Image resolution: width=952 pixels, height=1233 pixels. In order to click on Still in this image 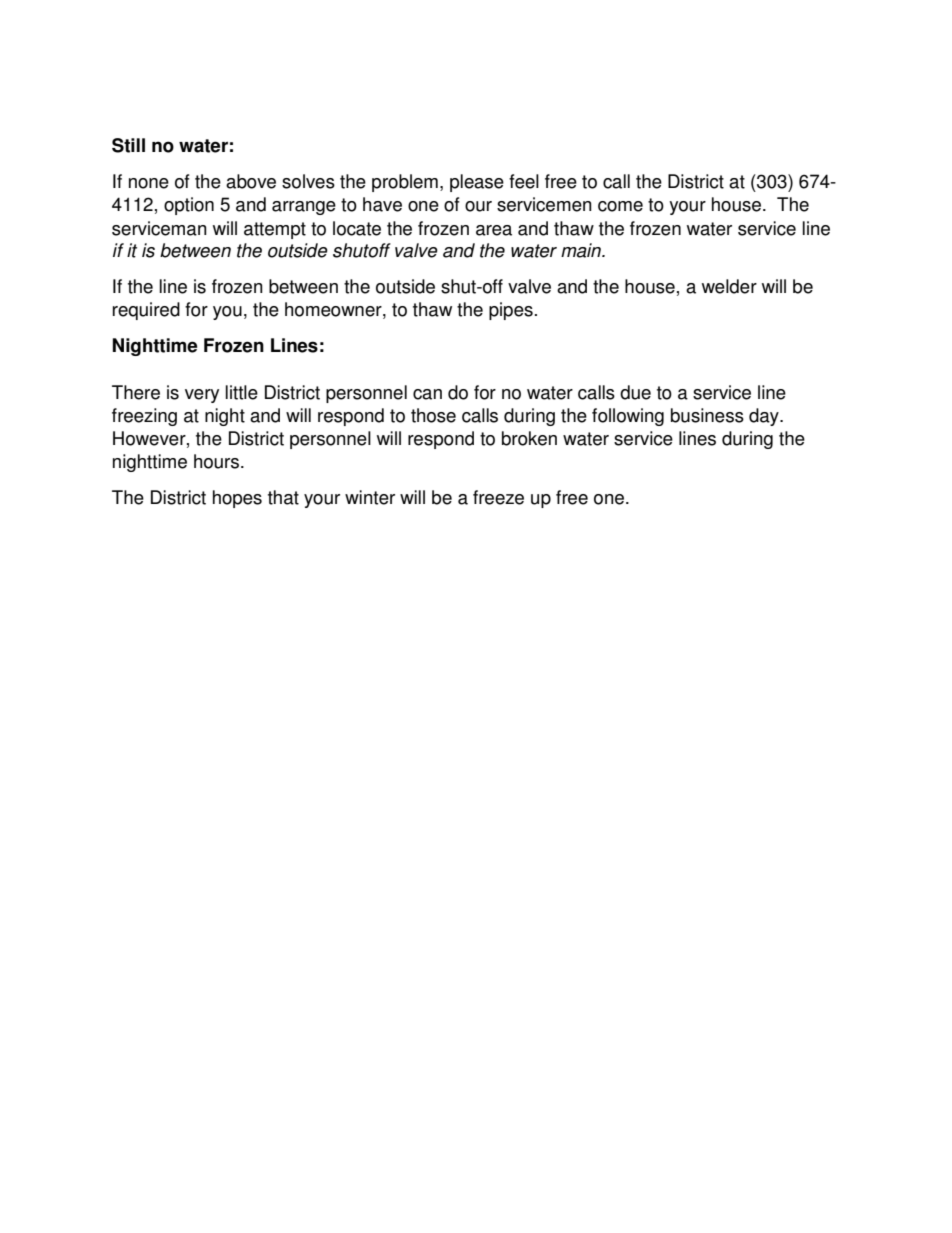, I will do `click(128, 145)`.
